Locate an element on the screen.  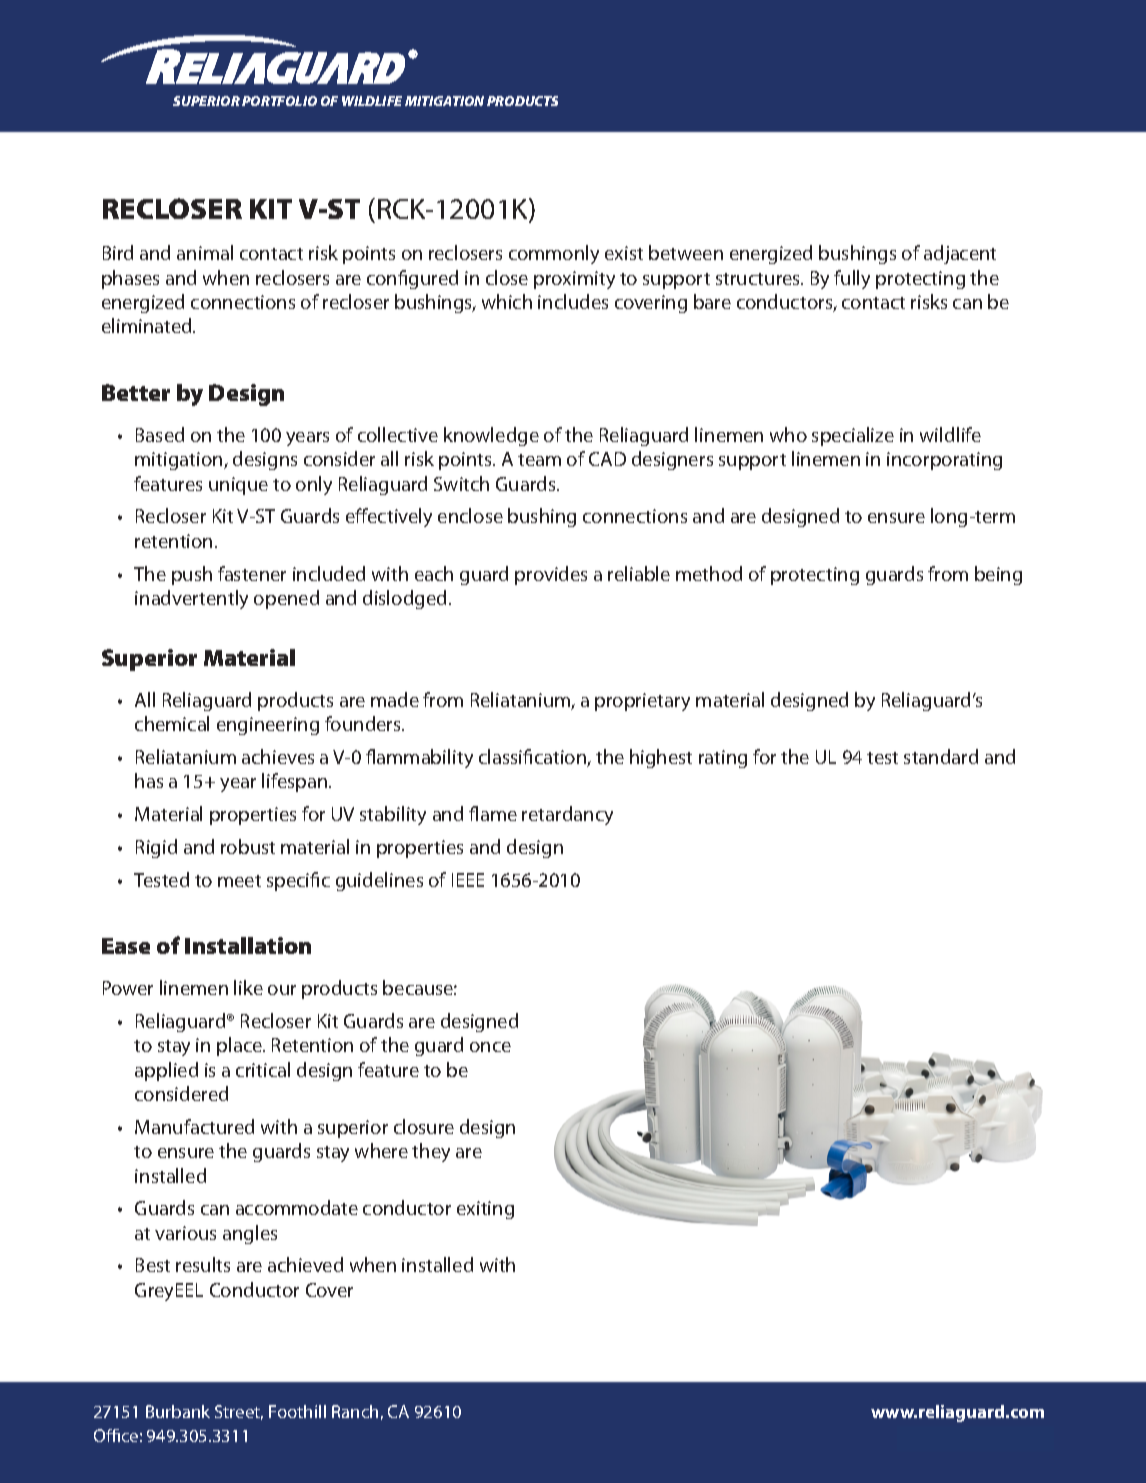
retardancy is located at coordinates (567, 815).
